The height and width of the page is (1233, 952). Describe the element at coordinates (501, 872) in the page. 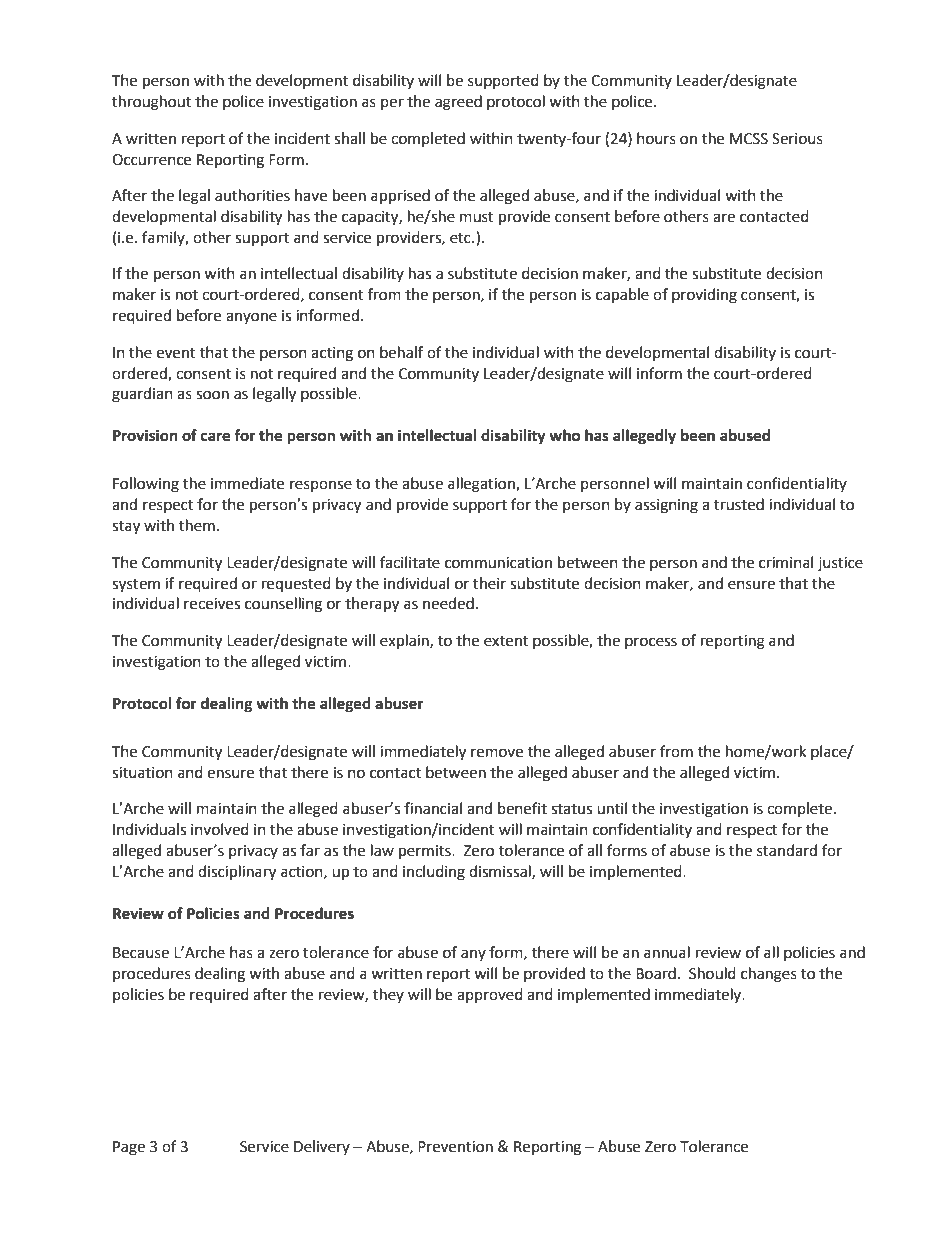

I see `dismissal` at that location.
